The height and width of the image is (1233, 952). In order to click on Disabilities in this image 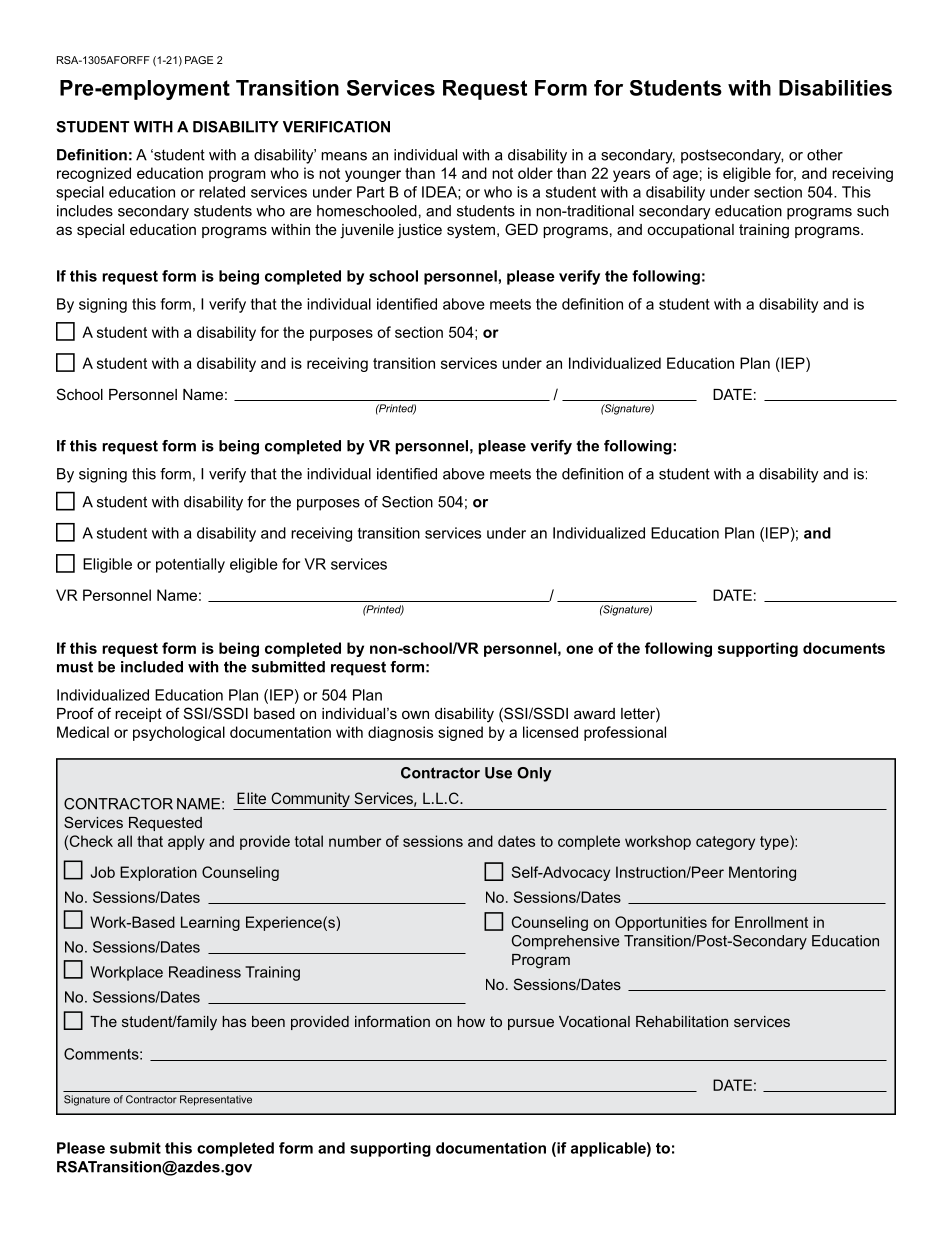, I will do `click(835, 88)`.
